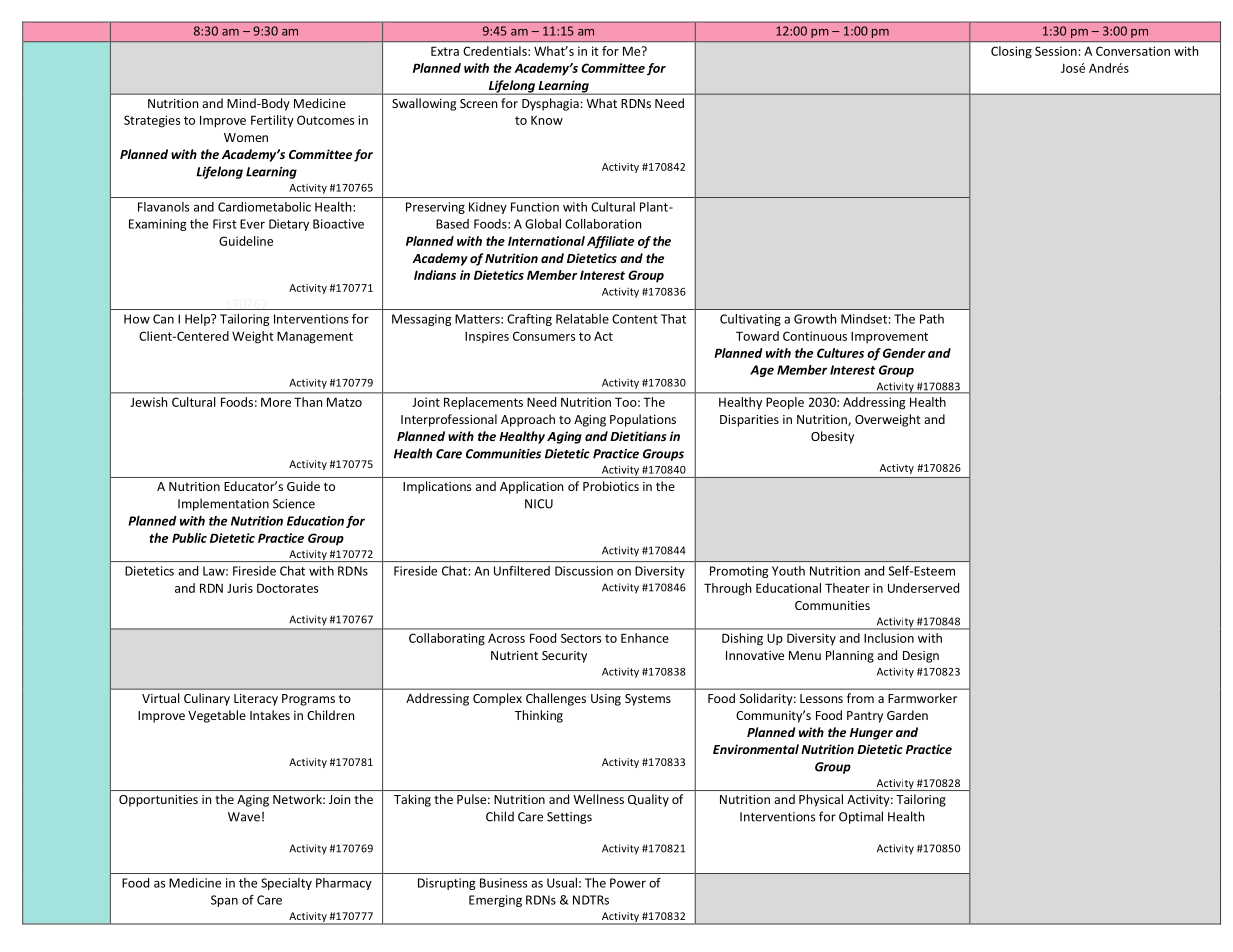  What do you see at coordinates (1011, 52) in the page?
I see `Closing` at bounding box center [1011, 52].
